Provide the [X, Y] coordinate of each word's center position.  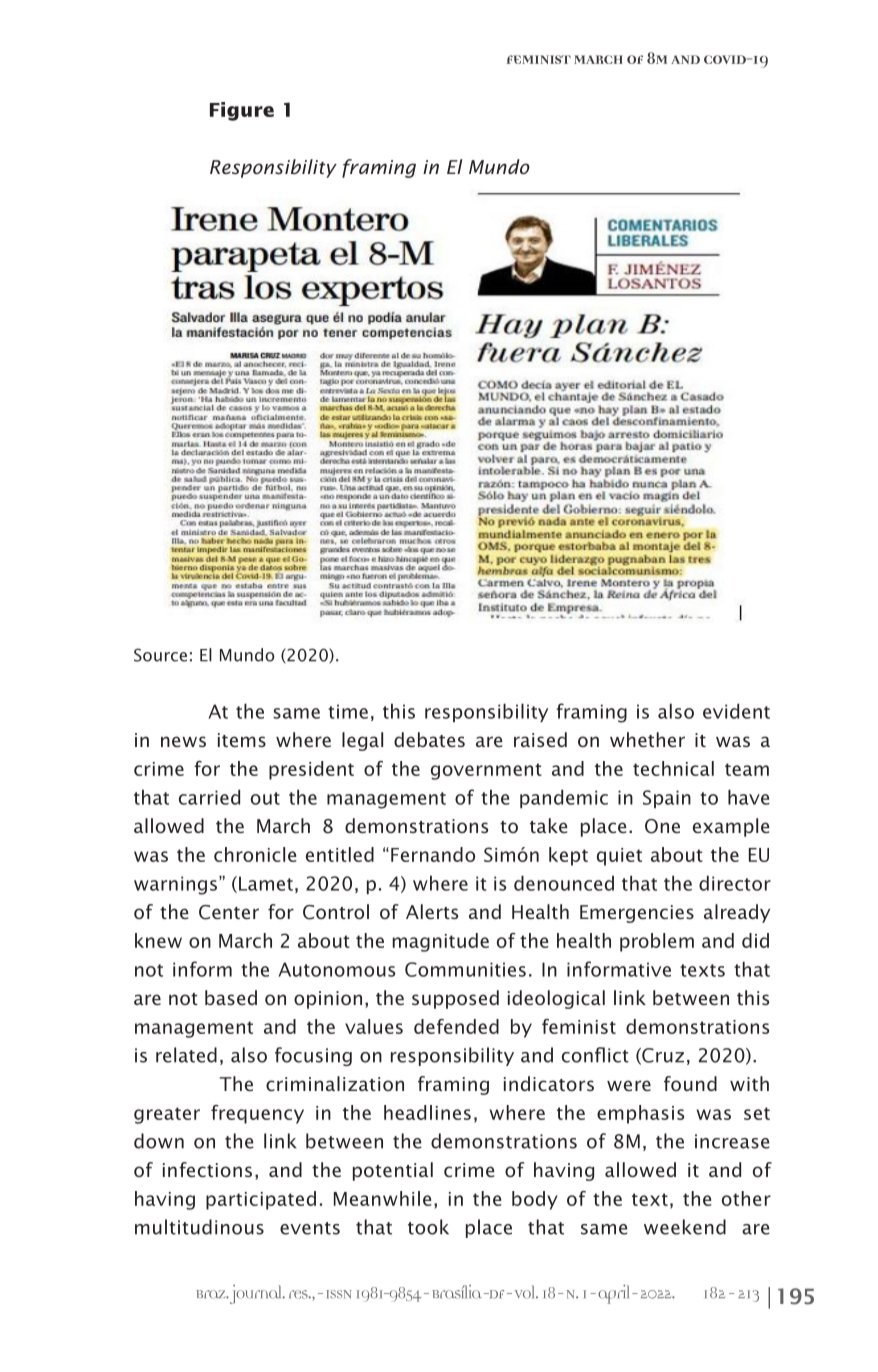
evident [736, 711]
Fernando [433, 854]
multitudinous [199, 1227]
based [231, 997]
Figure [242, 111]
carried [209, 797]
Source [160, 655]
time [348, 711]
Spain [667, 799]
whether [647, 739]
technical [673, 768]
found [690, 1083]
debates [429, 739]
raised [540, 739]
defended [456, 1026]
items [242, 740]
